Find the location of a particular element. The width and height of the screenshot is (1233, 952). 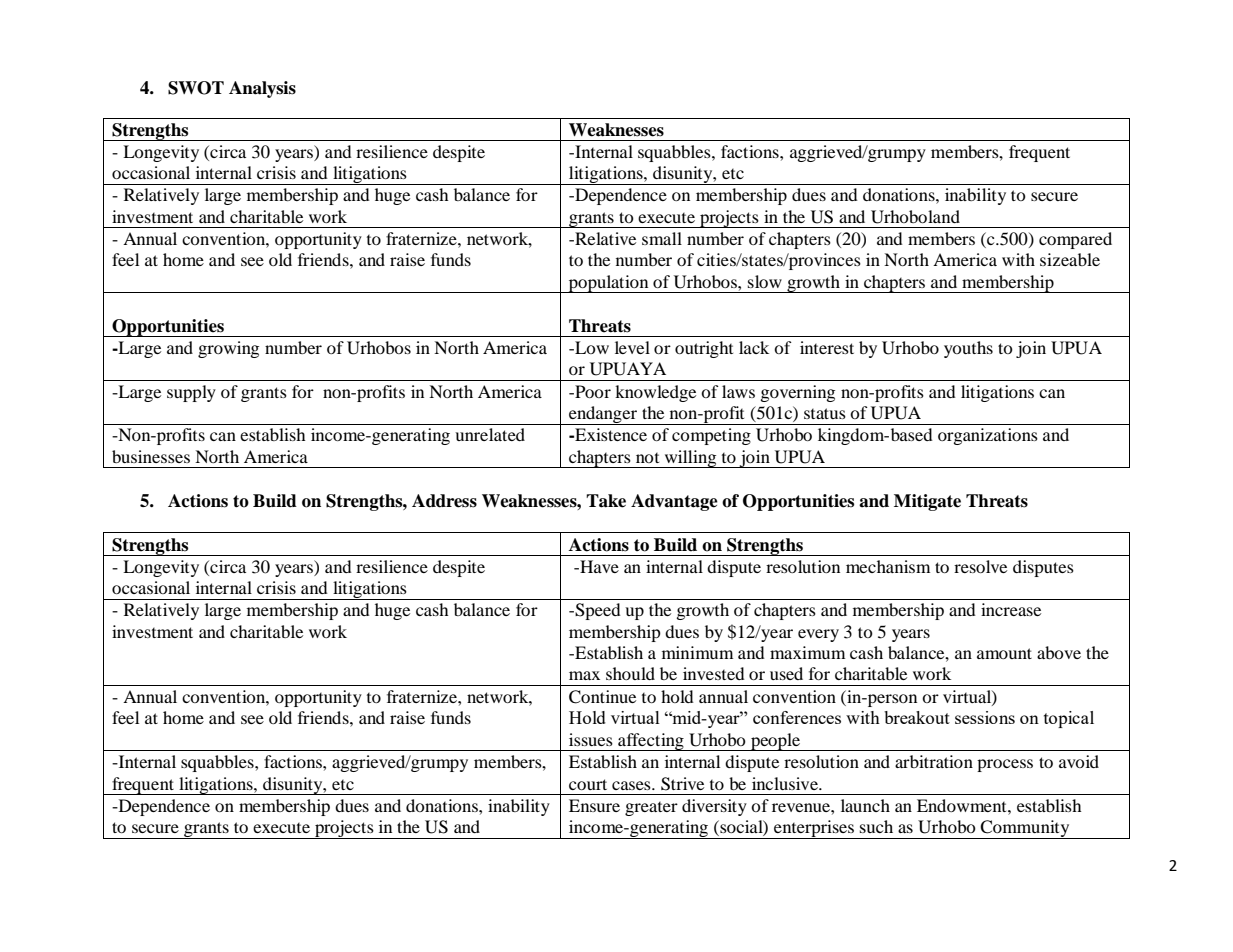

growing is located at coordinates (228, 349).
